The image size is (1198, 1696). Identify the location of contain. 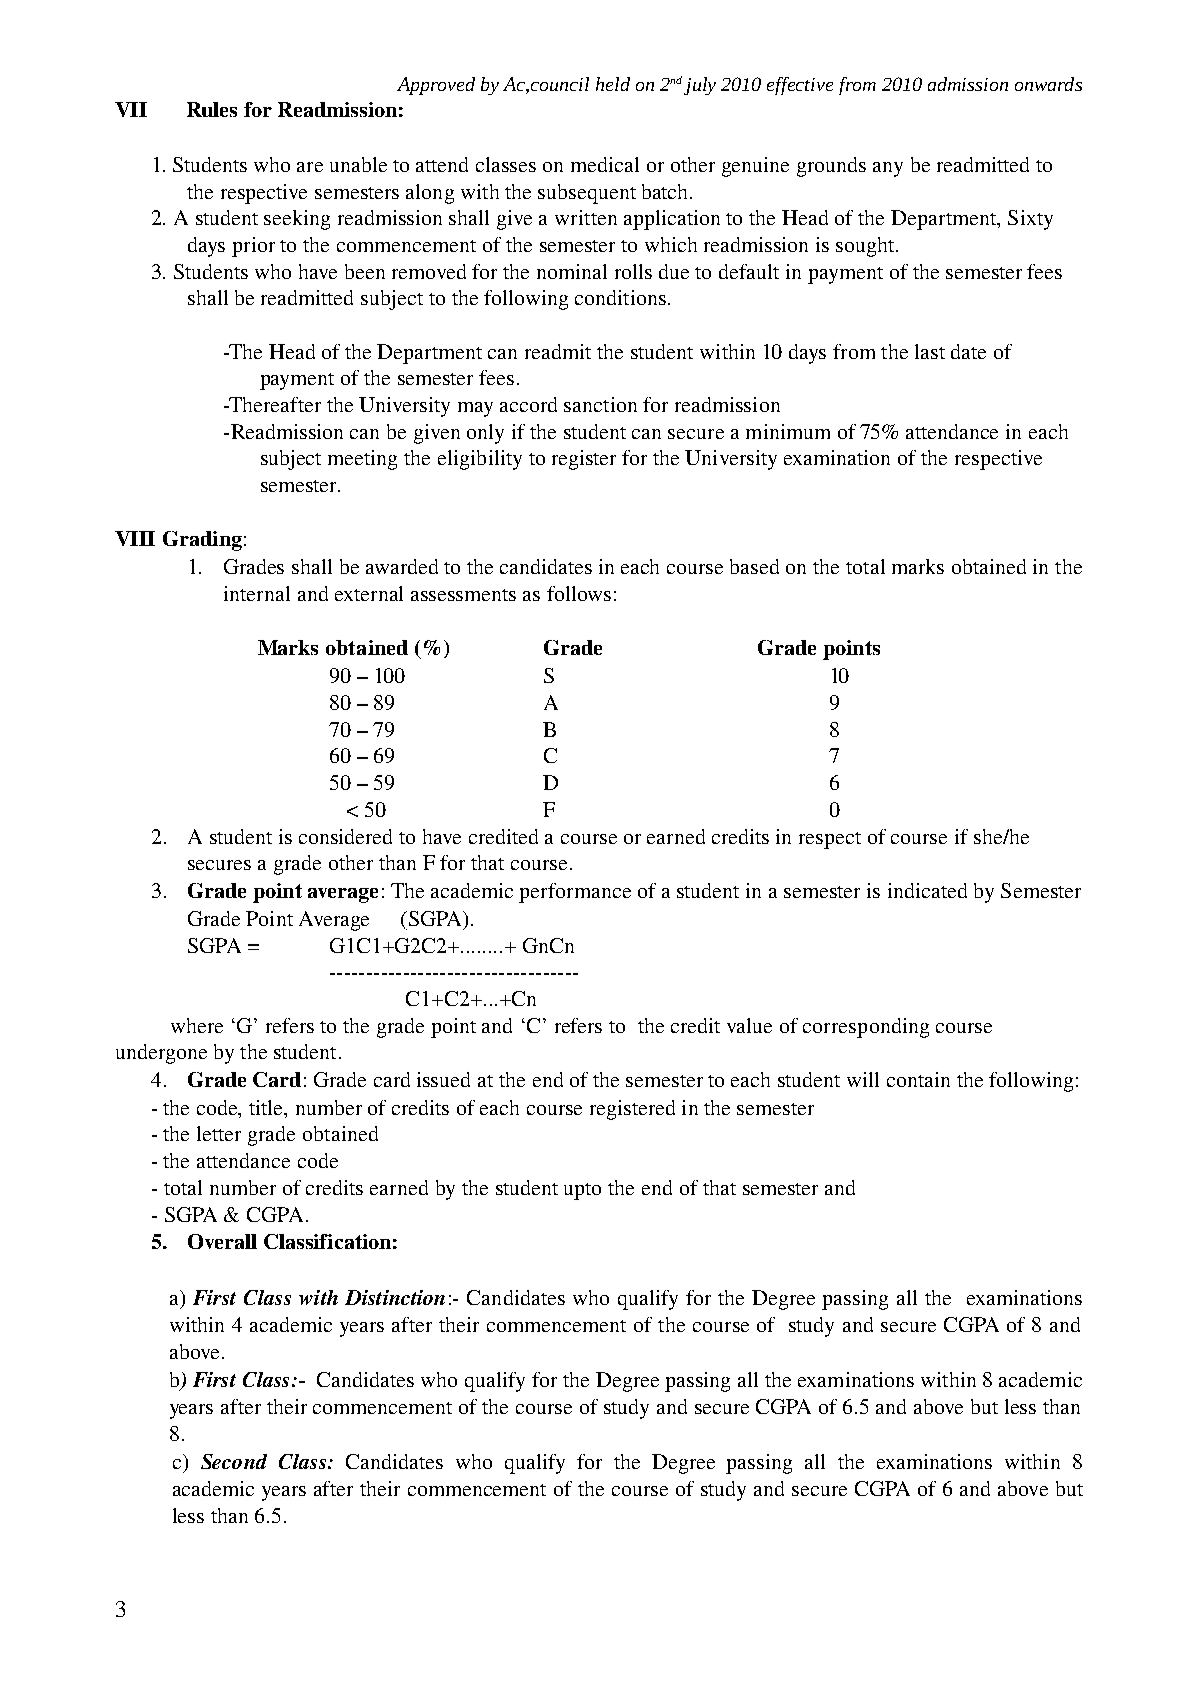
(918, 1079).
